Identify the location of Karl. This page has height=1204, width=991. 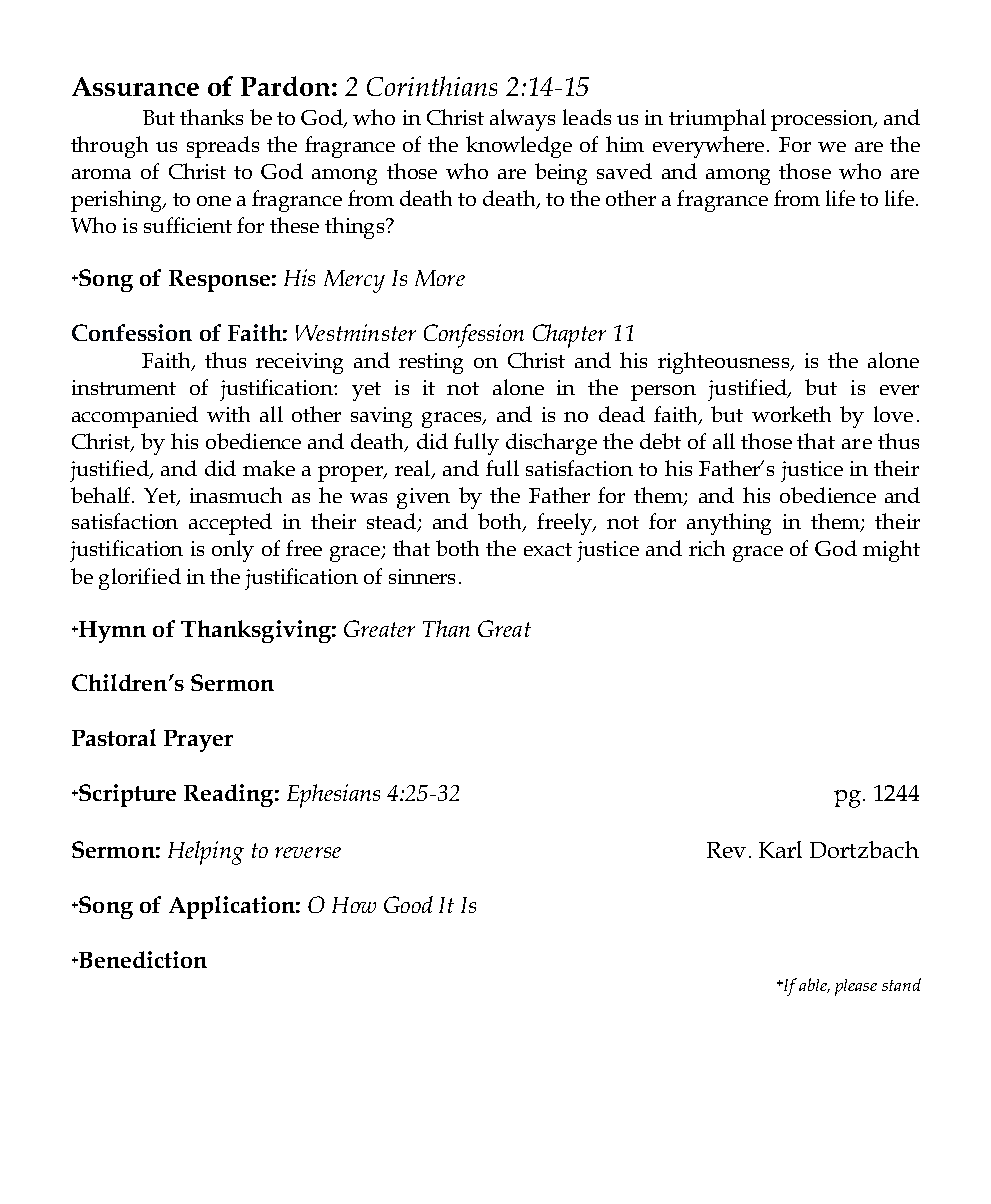
(780, 849).
